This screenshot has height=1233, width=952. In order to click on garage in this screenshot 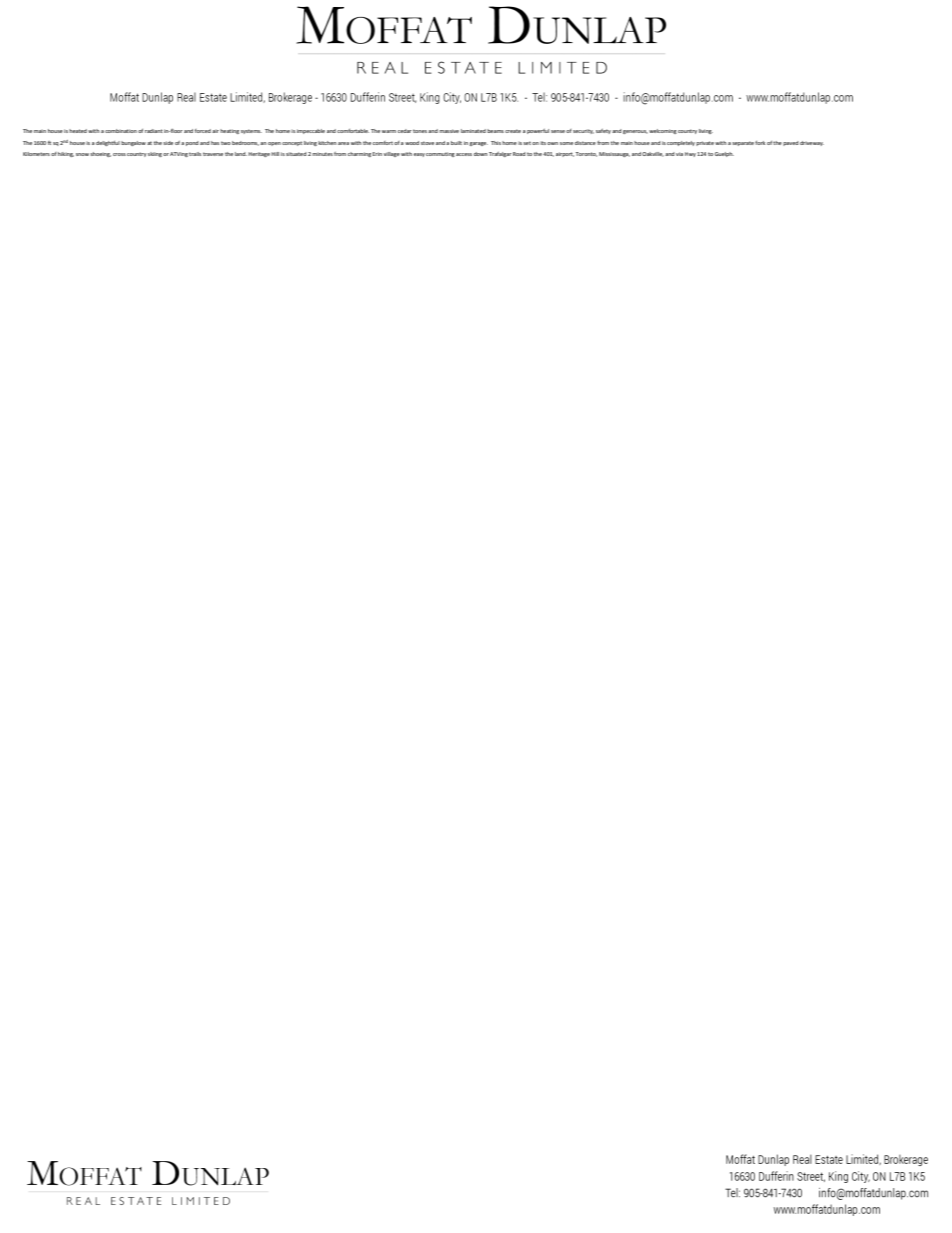, I will do `click(478, 144)`.
